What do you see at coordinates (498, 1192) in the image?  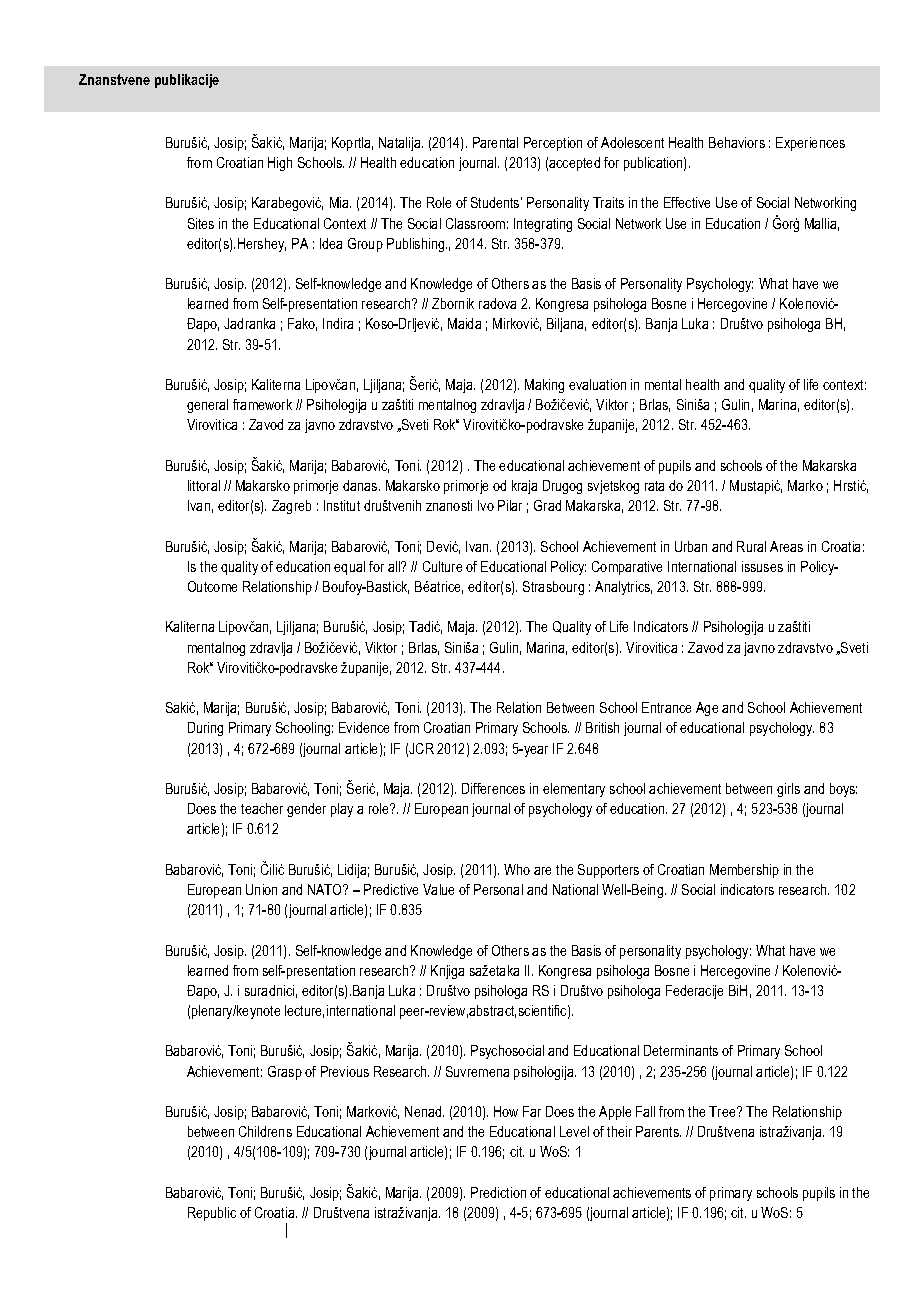 I see `Prediction` at bounding box center [498, 1192].
